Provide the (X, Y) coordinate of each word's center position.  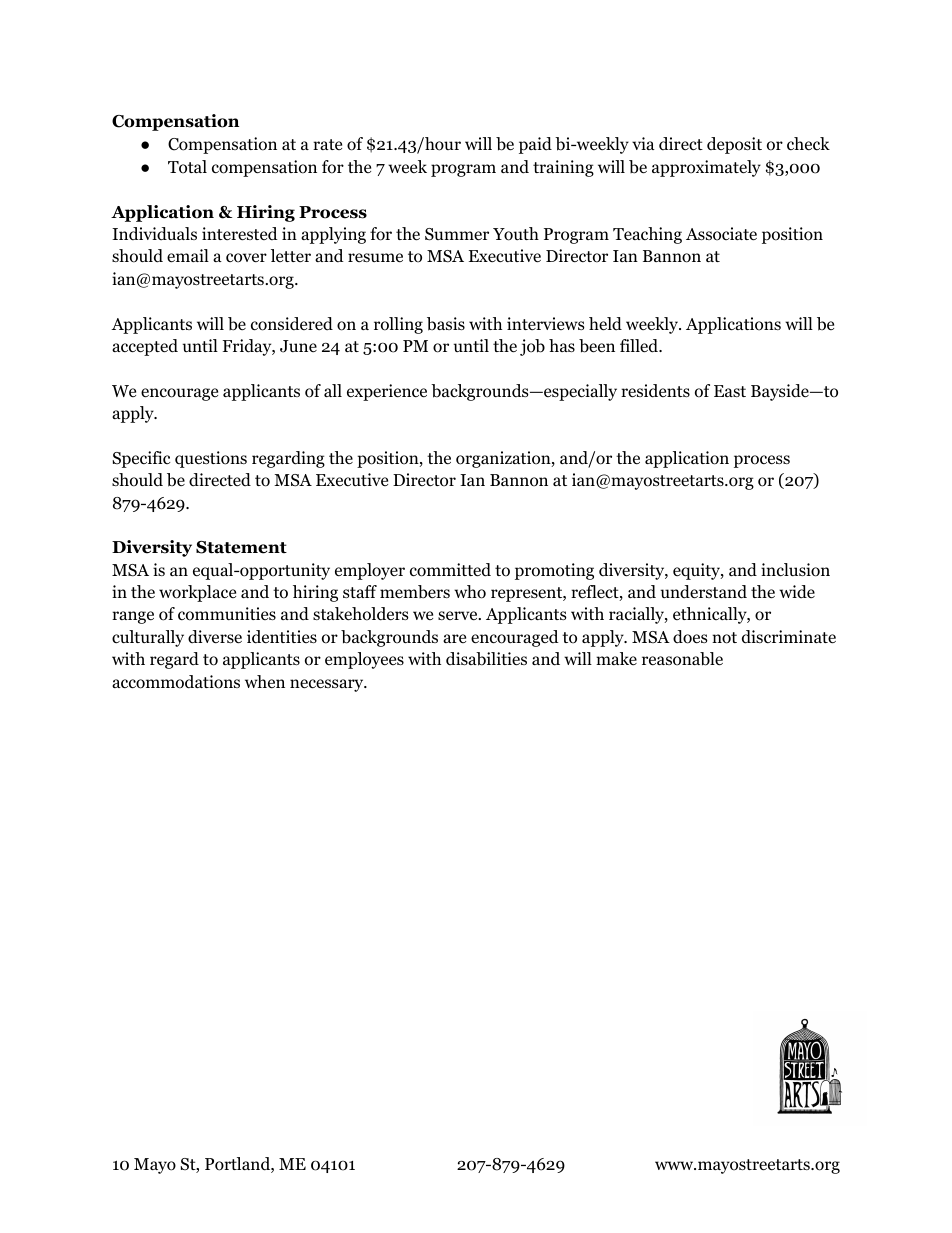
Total (187, 167)
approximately (706, 168)
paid (535, 145)
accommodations (176, 682)
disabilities (486, 659)
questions (211, 459)
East (730, 391)
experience (387, 392)
